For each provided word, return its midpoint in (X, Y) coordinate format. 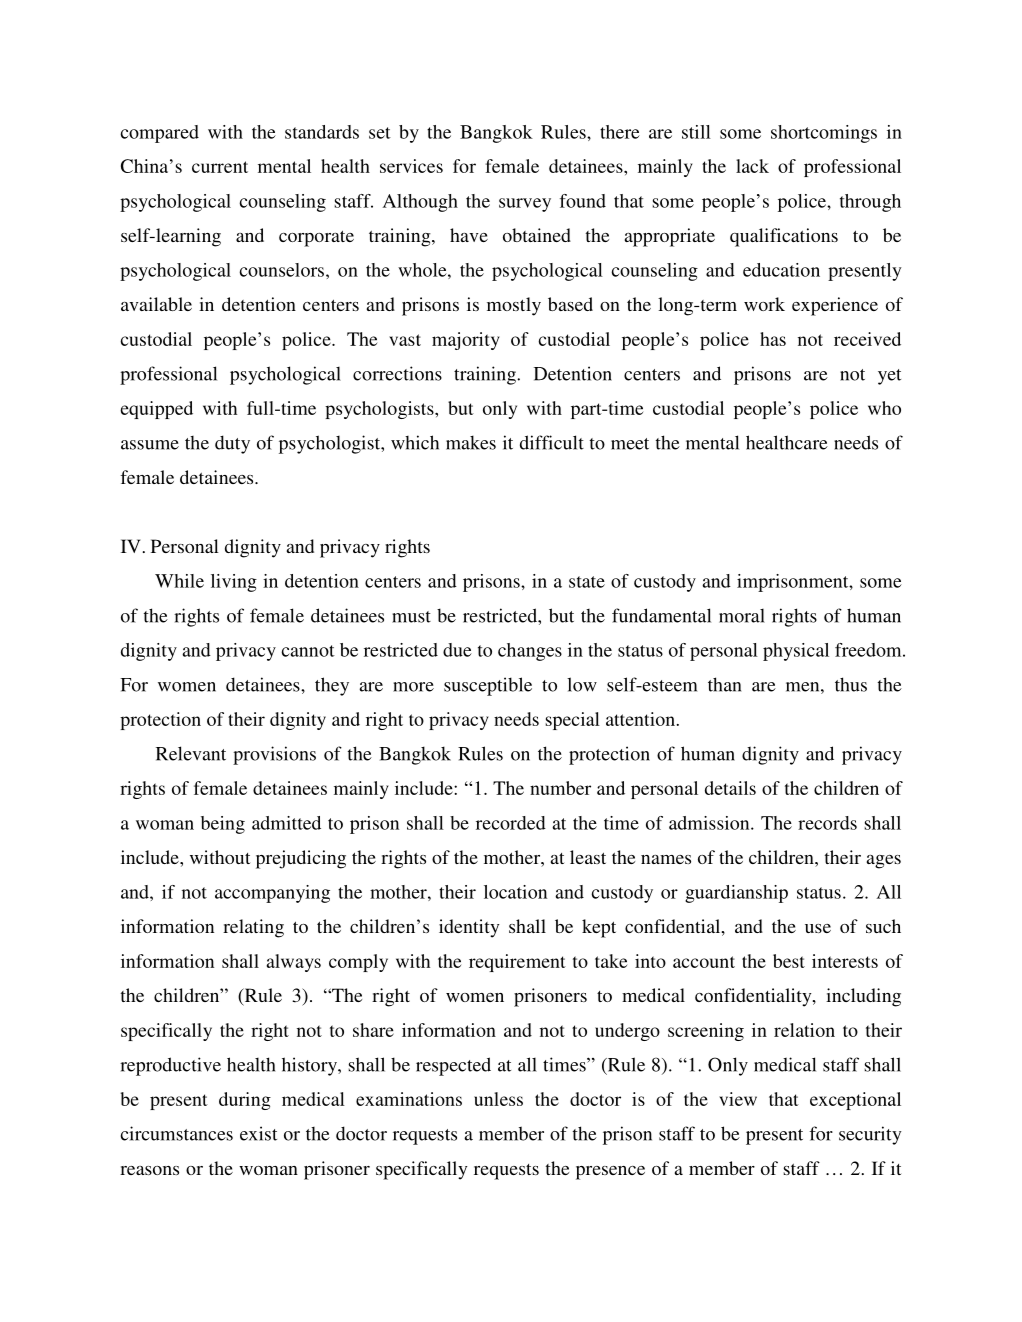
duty (232, 444)
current (220, 167)
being (223, 825)
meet (630, 444)
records (827, 823)
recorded (511, 823)
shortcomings (824, 134)
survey (525, 205)
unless (498, 1099)
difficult (552, 442)
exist (258, 1133)
